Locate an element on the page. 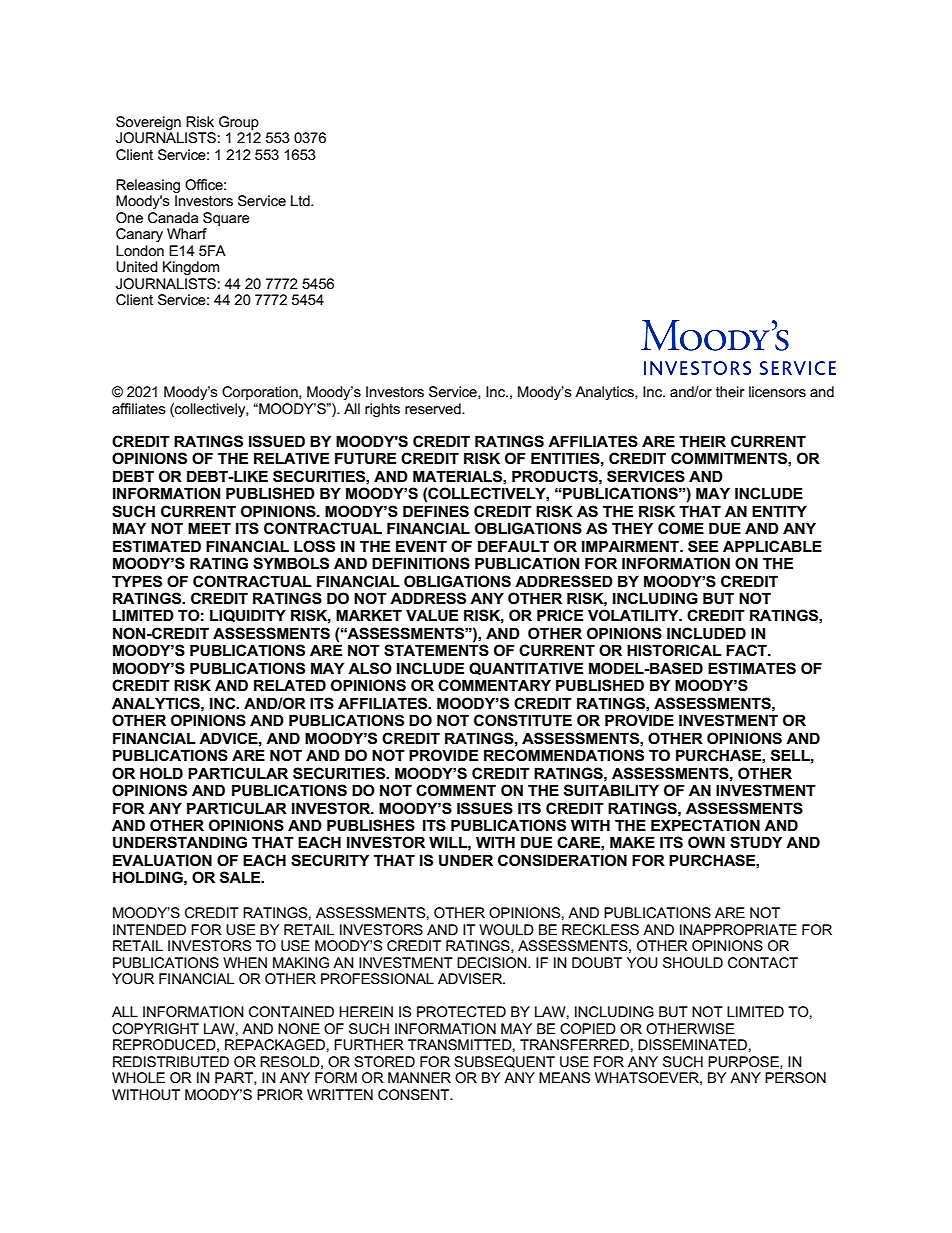  reserved is located at coordinates (434, 408).
